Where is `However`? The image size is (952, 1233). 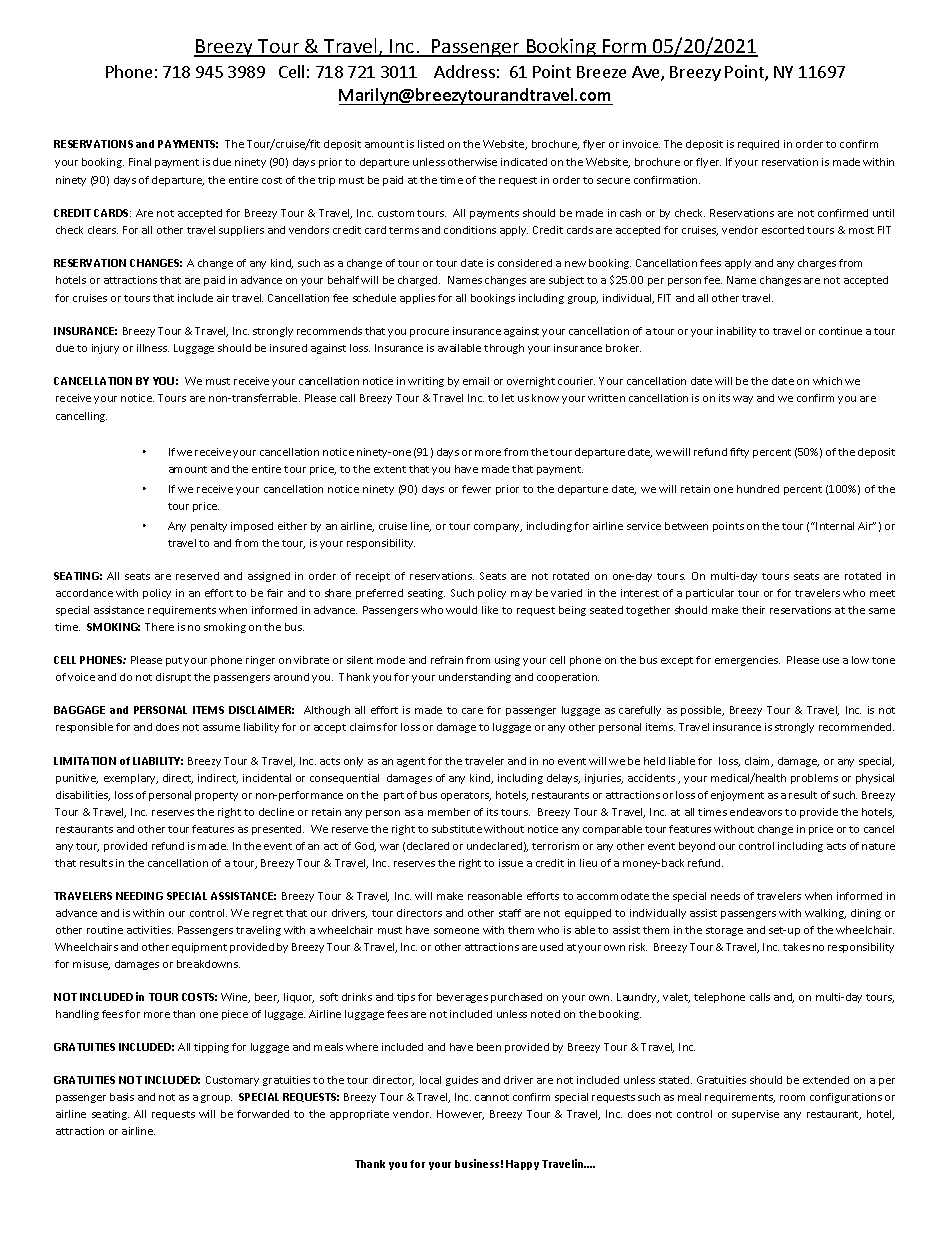 However is located at coordinates (460, 1115).
